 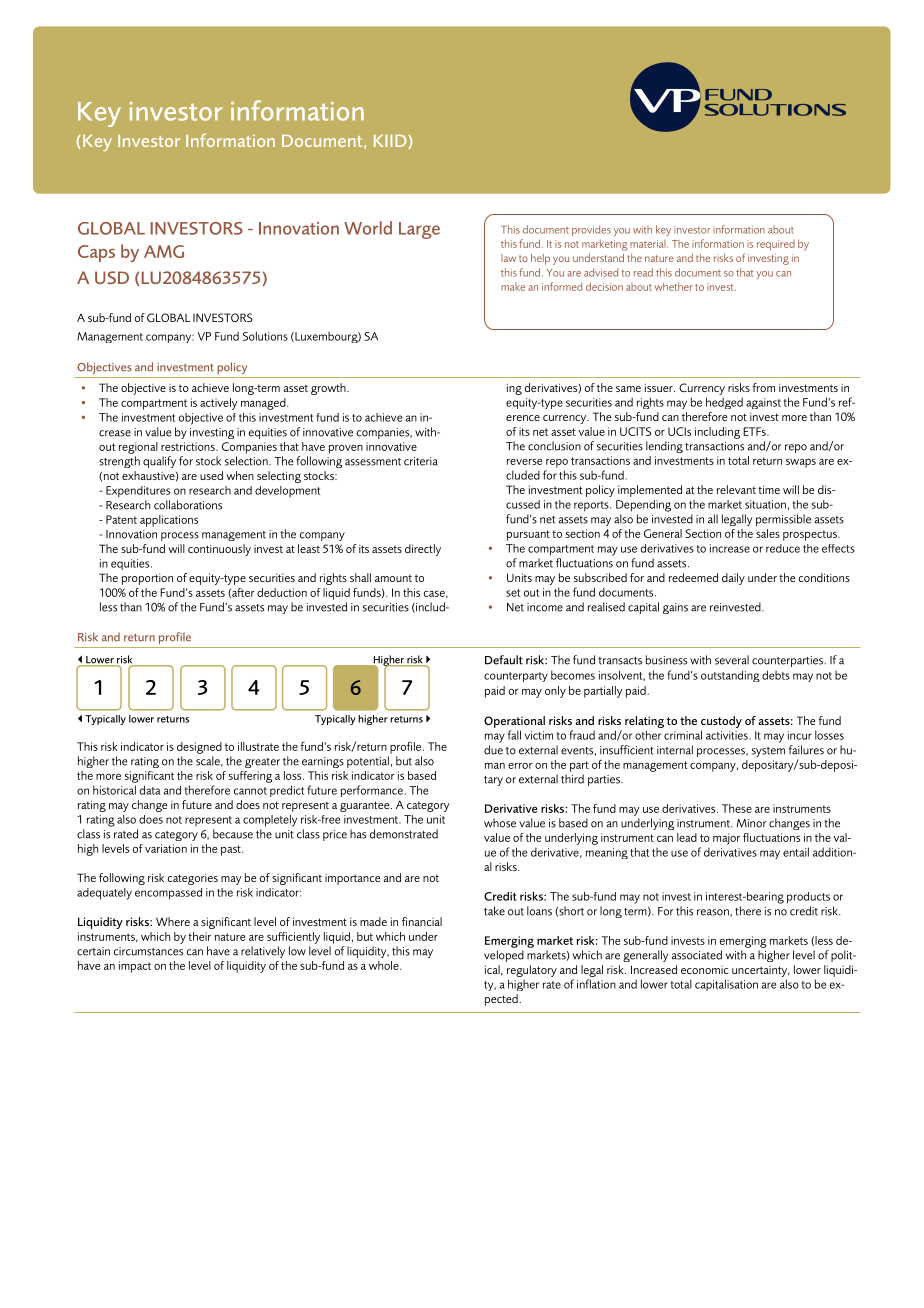 What do you see at coordinates (148, 951) in the image?
I see `circumstances` at bounding box center [148, 951].
